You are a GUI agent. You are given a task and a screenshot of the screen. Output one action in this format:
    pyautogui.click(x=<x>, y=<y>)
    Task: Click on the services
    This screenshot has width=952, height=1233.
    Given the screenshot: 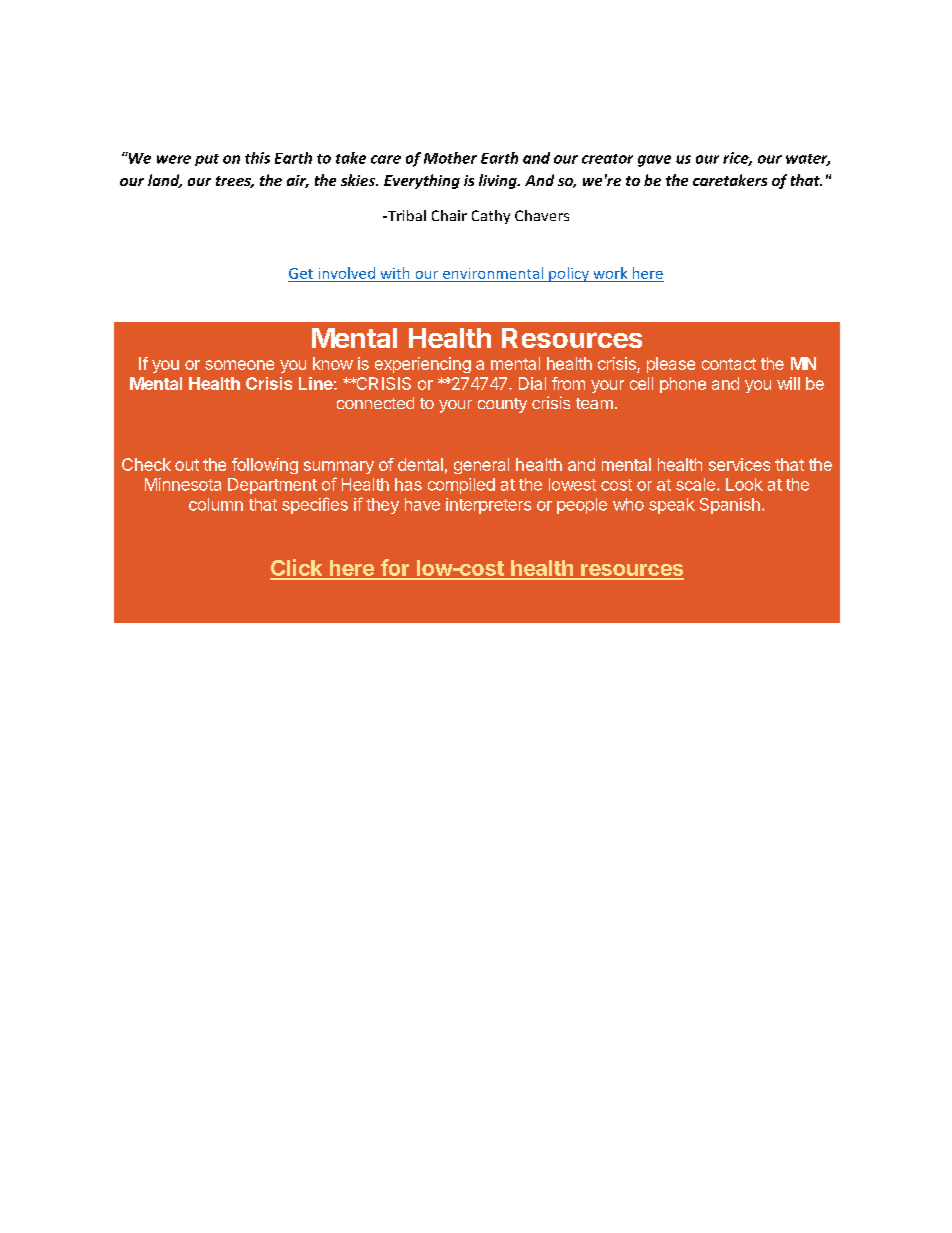 What is the action you would take?
    pyautogui.click(x=739, y=464)
